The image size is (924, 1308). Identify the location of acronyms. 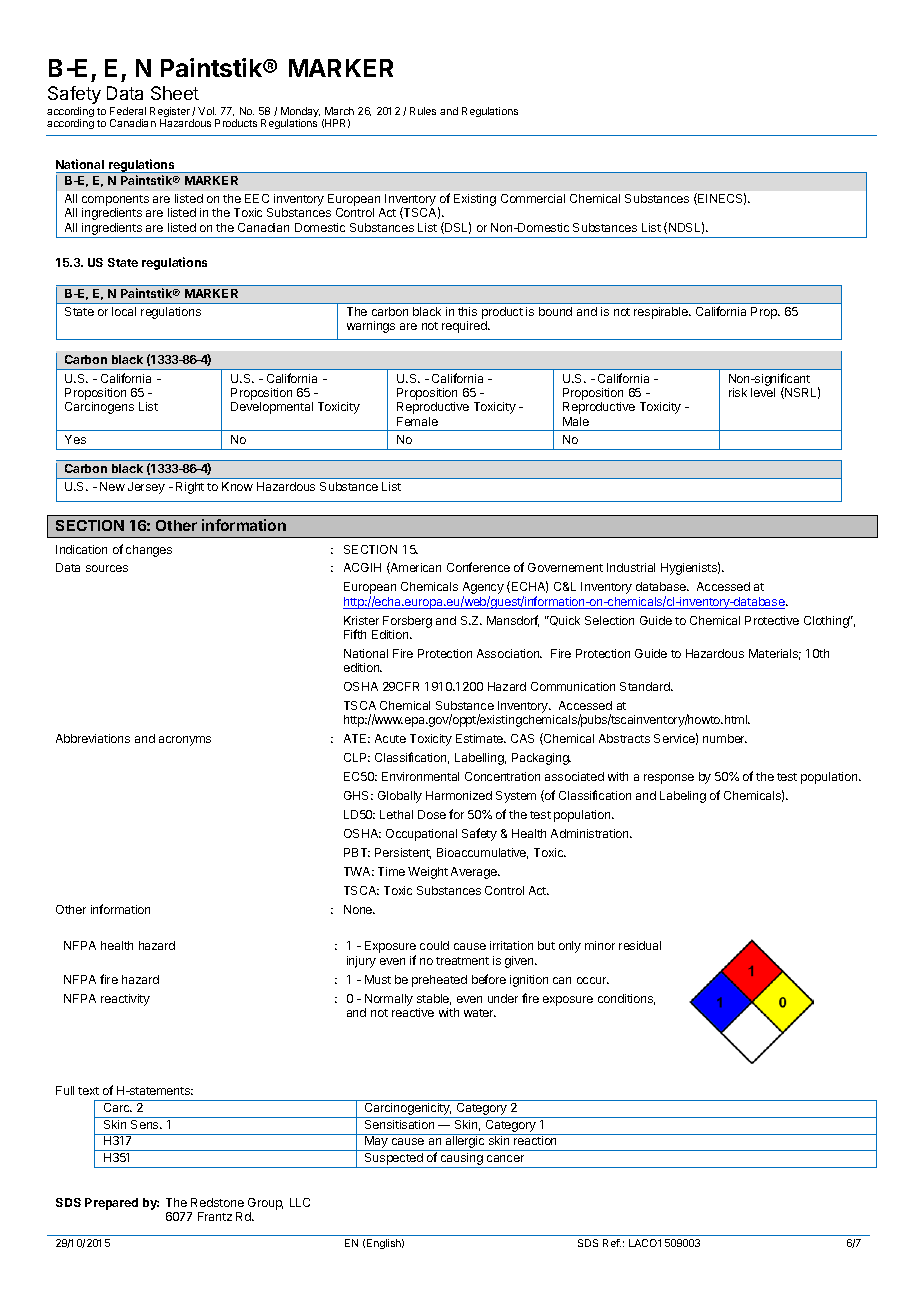
(185, 741).
